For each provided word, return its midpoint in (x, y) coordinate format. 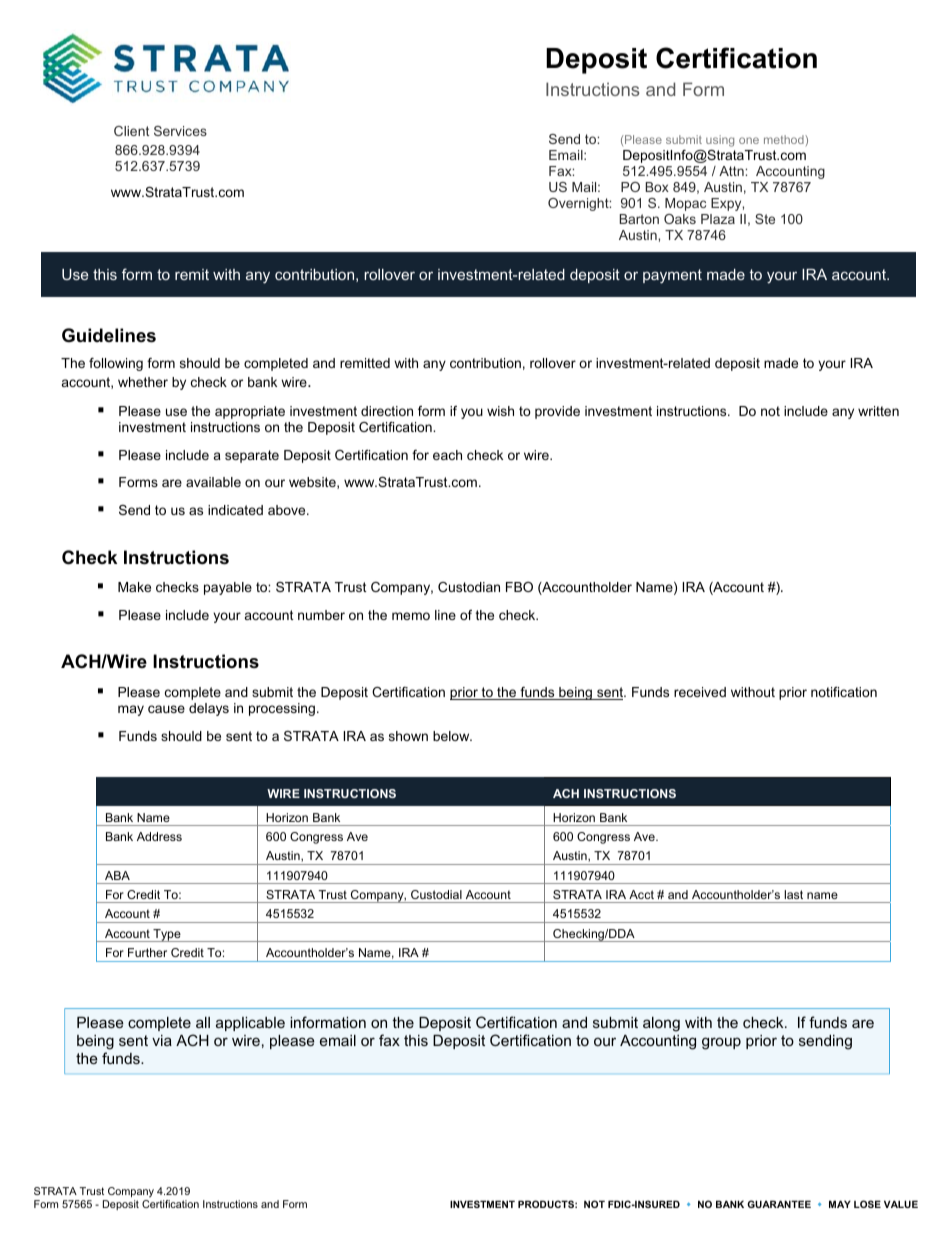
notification (844, 692)
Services (180, 131)
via (162, 1040)
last (793, 894)
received (700, 692)
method (785, 139)
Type (167, 935)
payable (228, 588)
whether (143, 382)
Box (657, 187)
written (878, 411)
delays (209, 709)
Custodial (436, 894)
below (452, 736)
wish (500, 411)
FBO (519, 587)
